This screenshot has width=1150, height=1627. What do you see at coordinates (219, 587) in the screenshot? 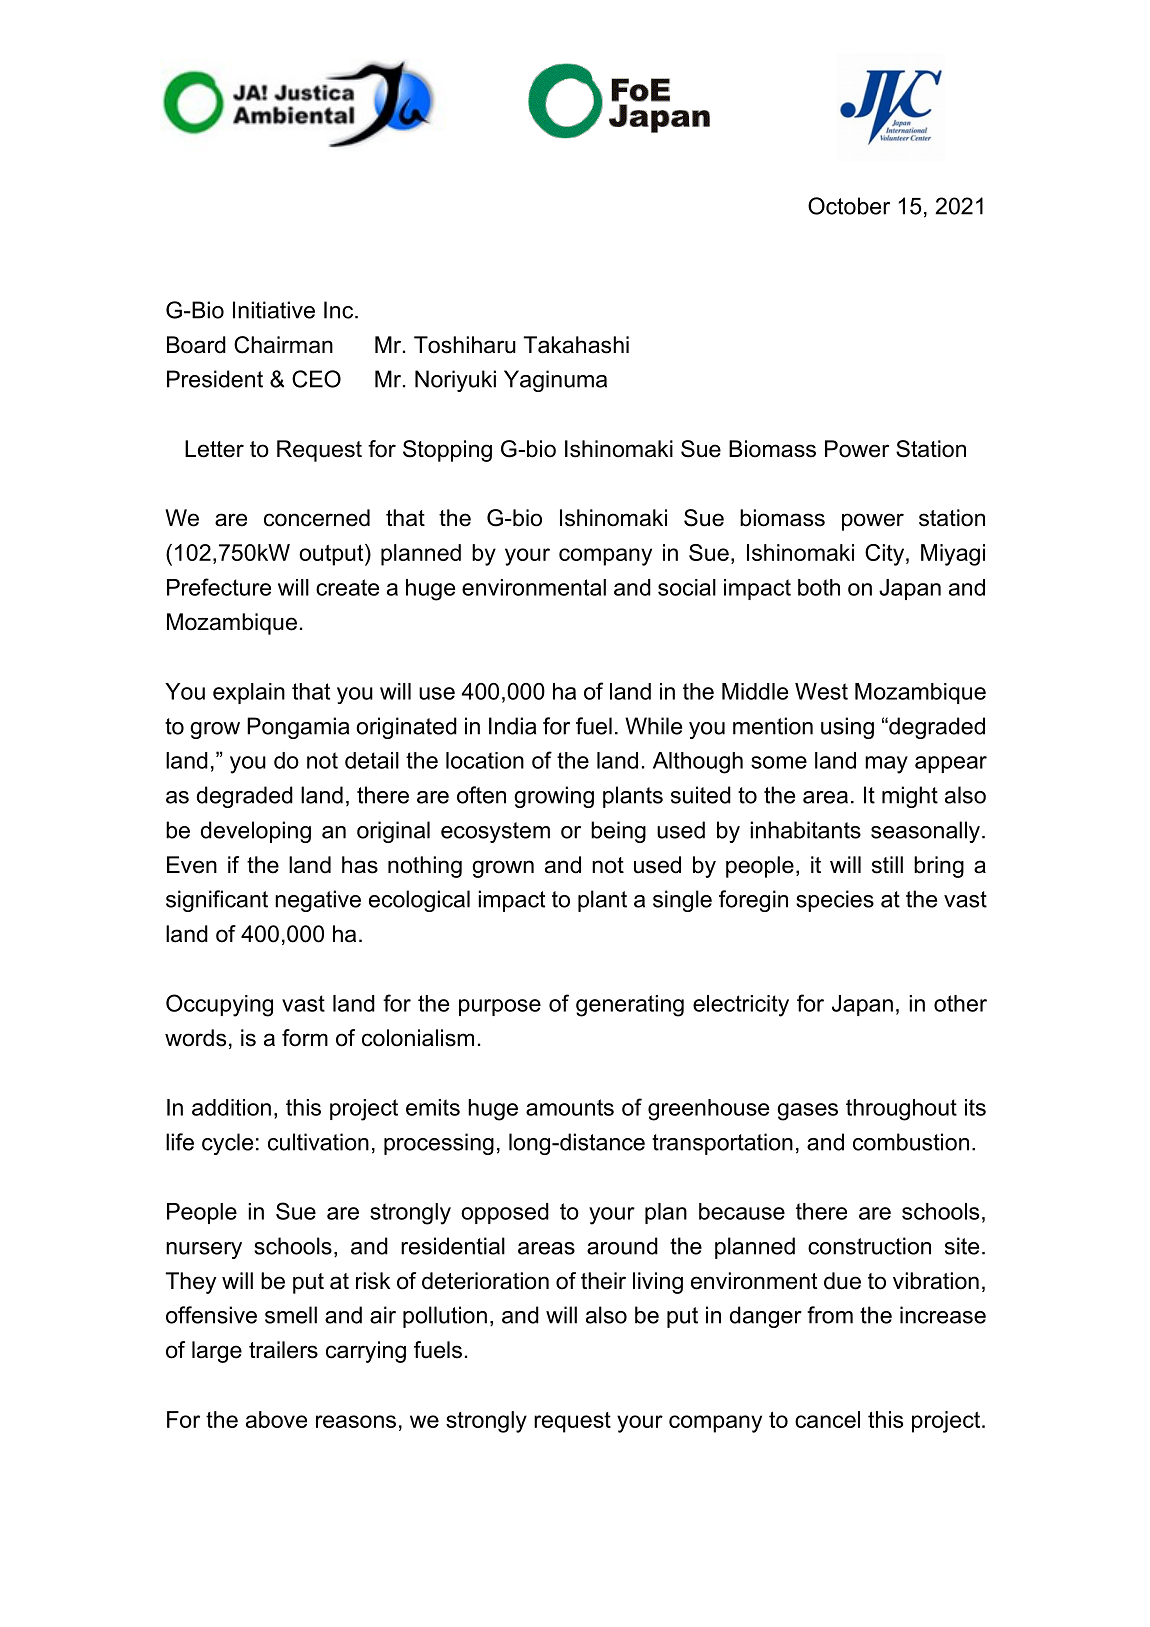
I see `Prefecture` at bounding box center [219, 587].
